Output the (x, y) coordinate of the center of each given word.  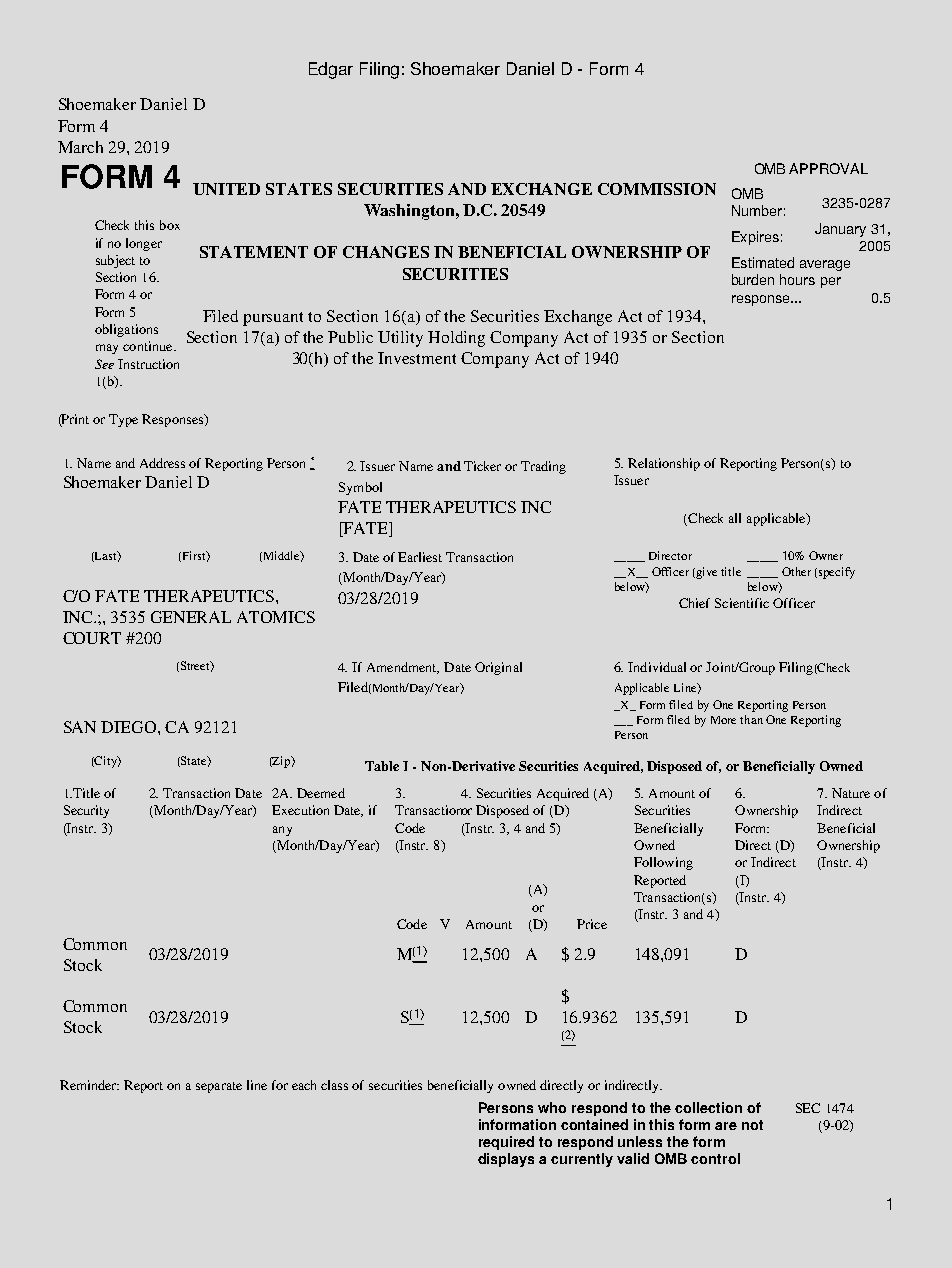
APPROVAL (828, 168)
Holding (456, 339)
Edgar (331, 70)
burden (753, 279)
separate (219, 1087)
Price (592, 924)
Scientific (742, 603)
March (80, 147)
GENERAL (191, 617)
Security (86, 811)
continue (149, 346)
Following (663, 863)
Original (498, 668)
